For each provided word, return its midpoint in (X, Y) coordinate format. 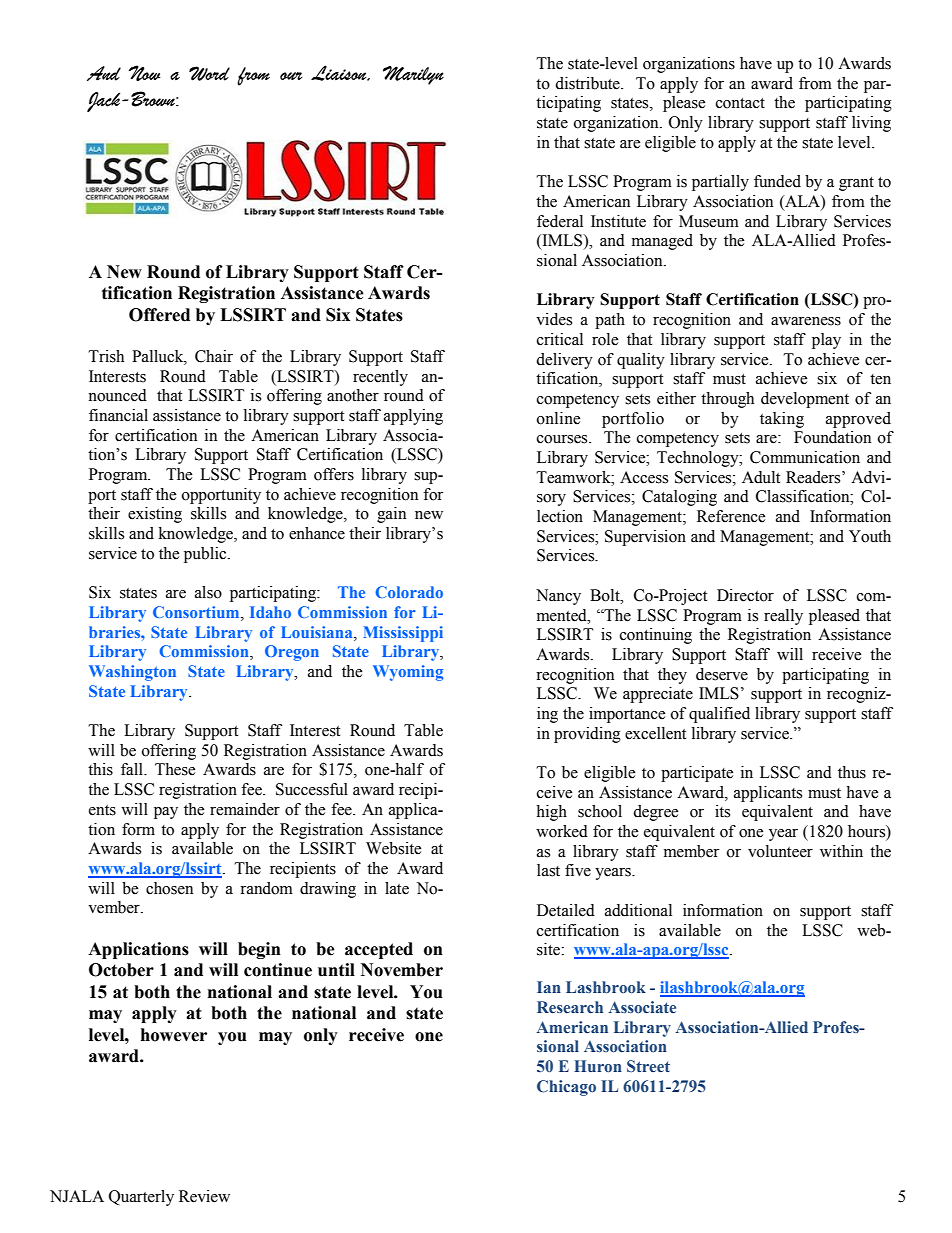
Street (648, 1066)
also (208, 592)
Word (209, 73)
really (783, 617)
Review (204, 1196)
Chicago (566, 1088)
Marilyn (413, 75)
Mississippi (403, 634)
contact (740, 103)
